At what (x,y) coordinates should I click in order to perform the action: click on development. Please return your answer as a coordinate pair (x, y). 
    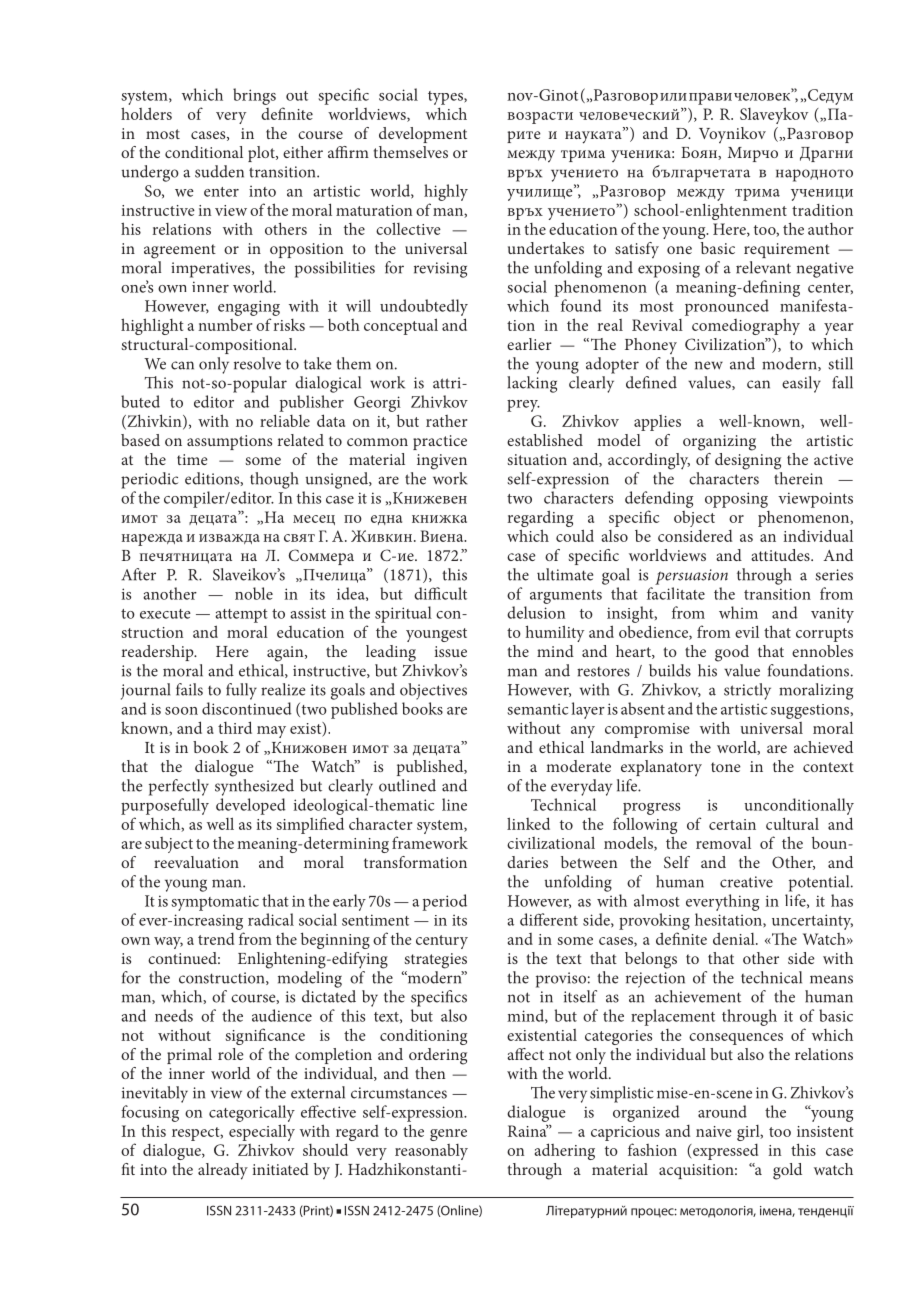
    Looking at the image, I should click on (423, 135).
